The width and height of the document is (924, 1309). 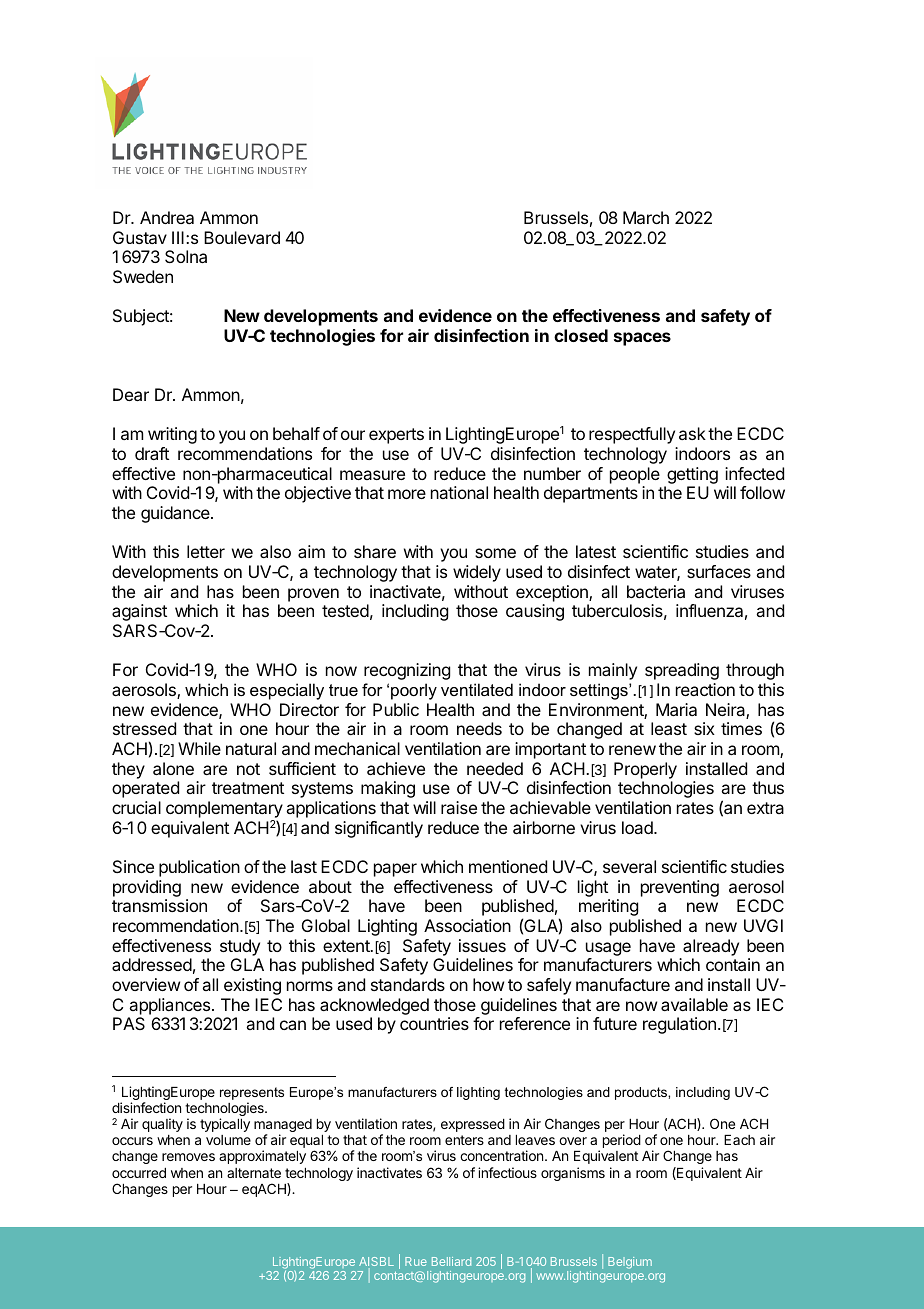 What do you see at coordinates (451, 1261) in the document?
I see `Belliard` at bounding box center [451, 1261].
